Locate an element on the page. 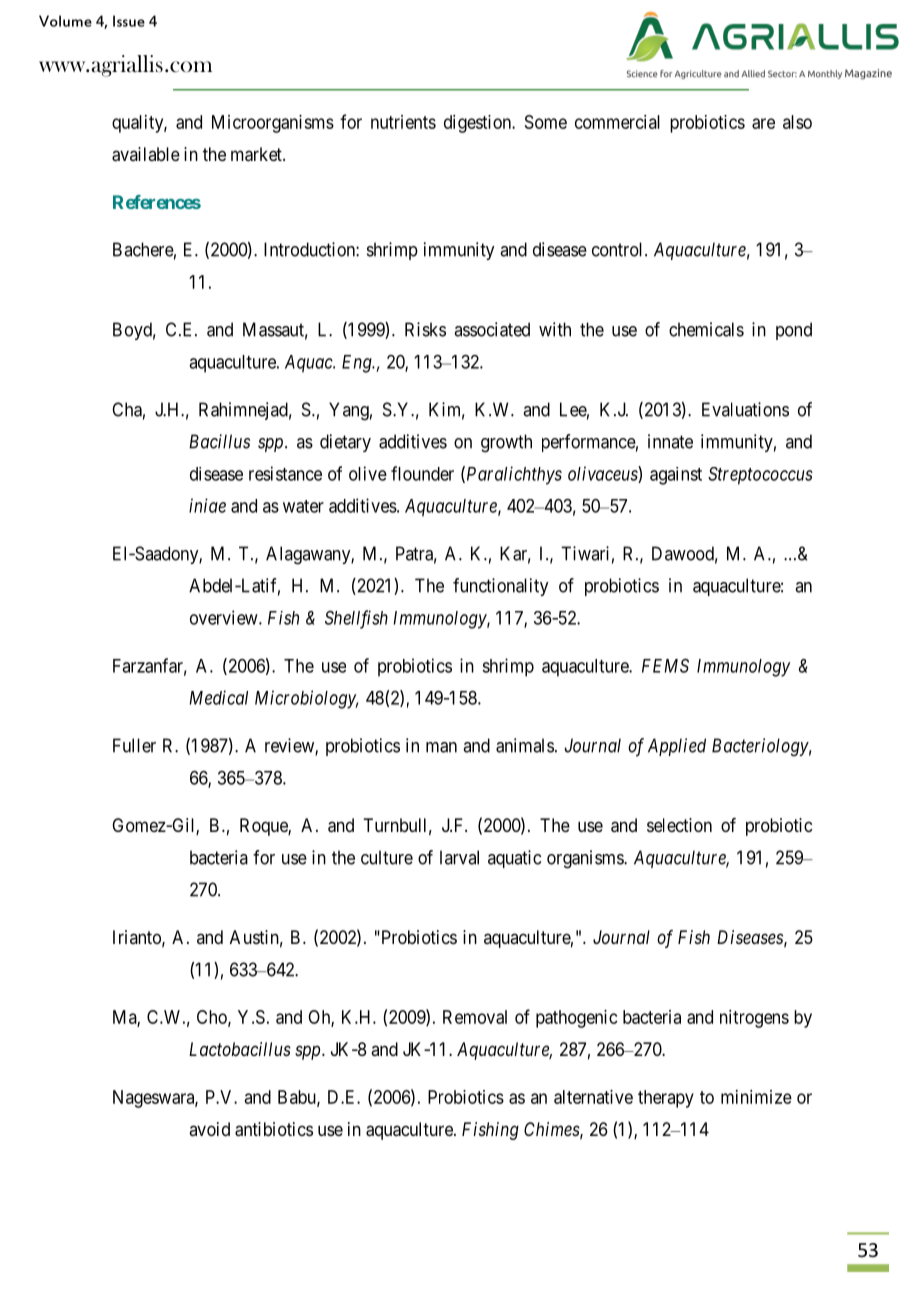 The image size is (924, 1308). animals is located at coordinates (525, 745).
